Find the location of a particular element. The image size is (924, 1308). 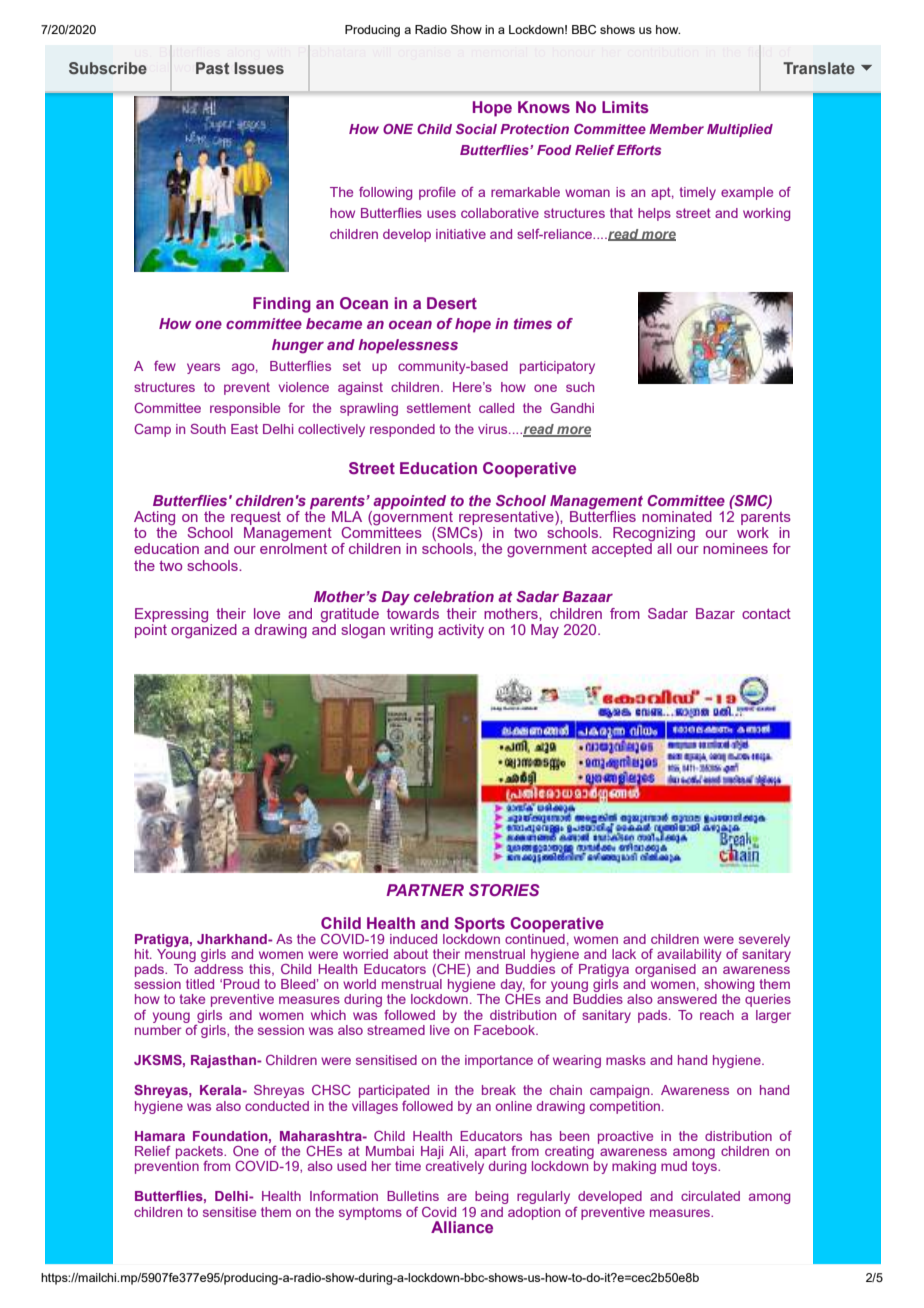

such is located at coordinates (580, 387).
